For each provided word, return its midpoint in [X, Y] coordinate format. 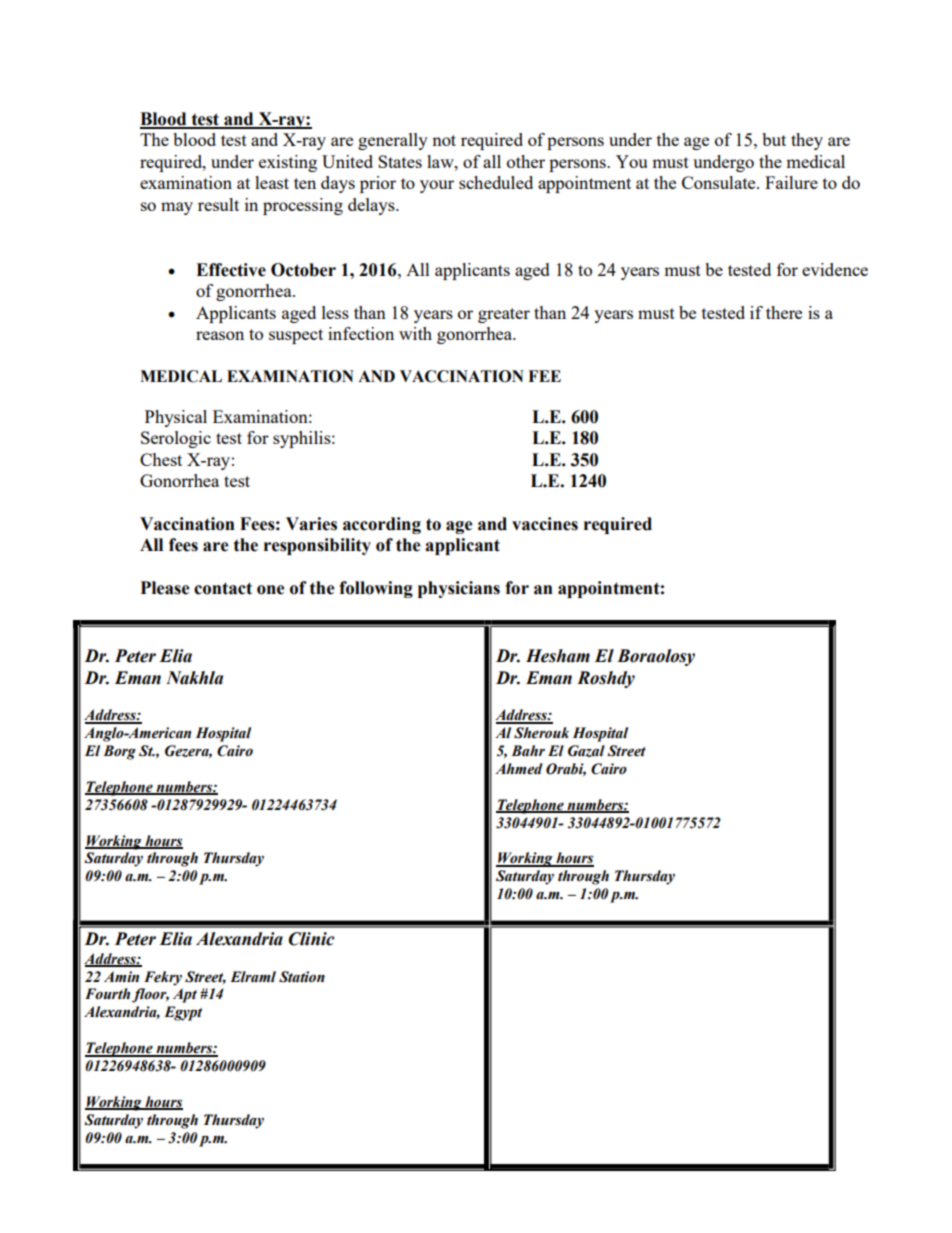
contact [223, 588]
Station [302, 977]
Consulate [720, 182]
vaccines [545, 524]
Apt [185, 995]
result [218, 204]
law [441, 161]
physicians [459, 589]
